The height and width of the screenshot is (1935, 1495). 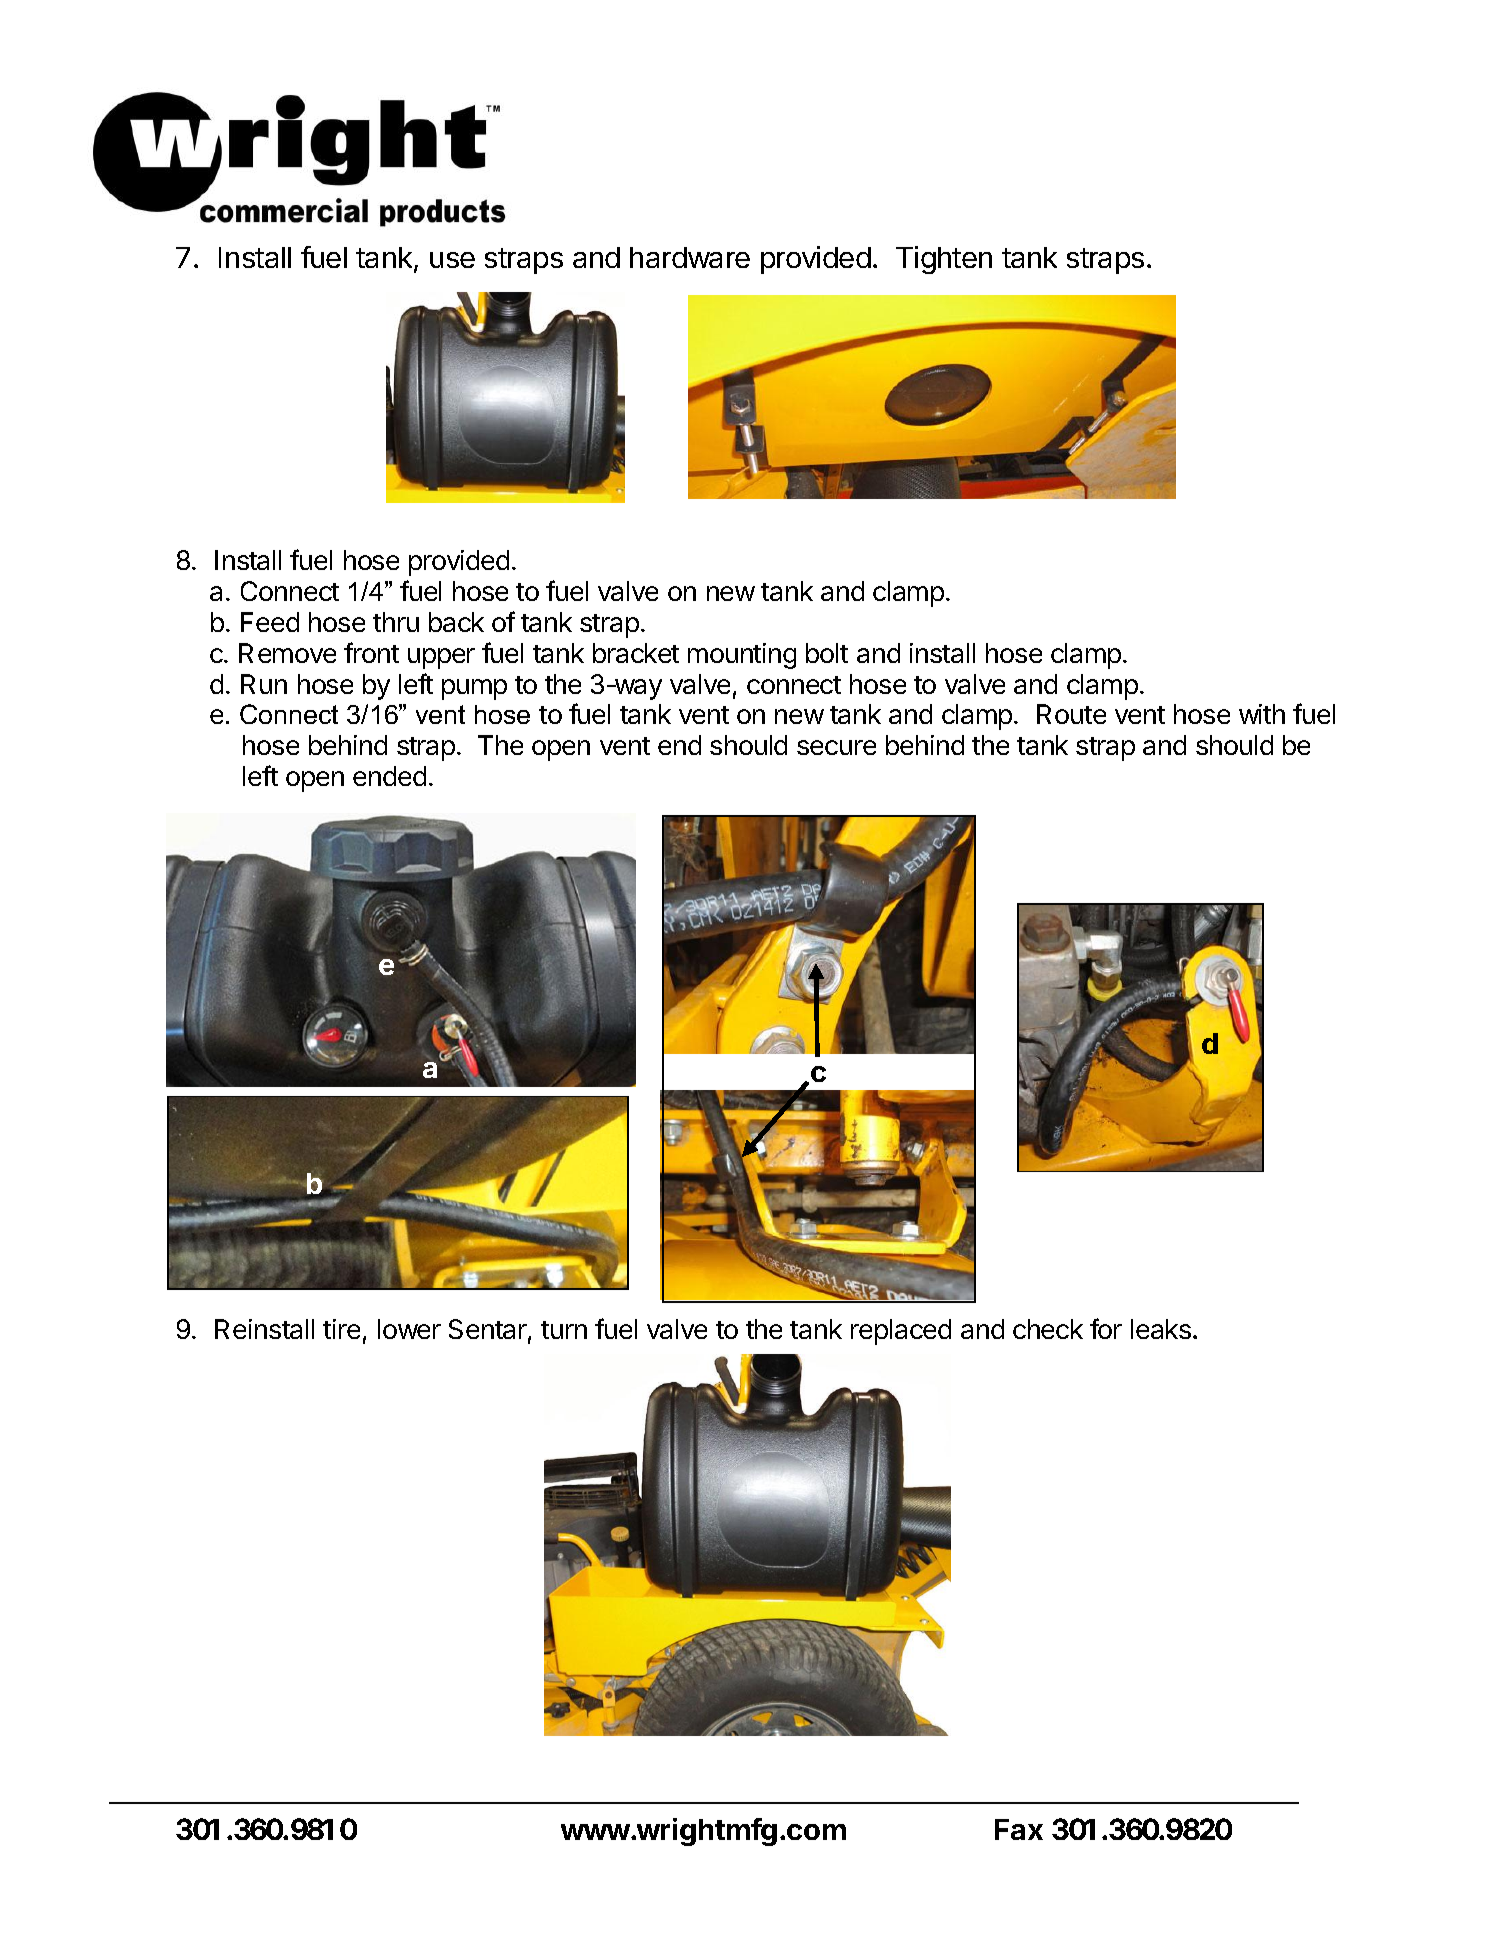 What do you see at coordinates (944, 260) in the screenshot?
I see `Tighten` at bounding box center [944, 260].
